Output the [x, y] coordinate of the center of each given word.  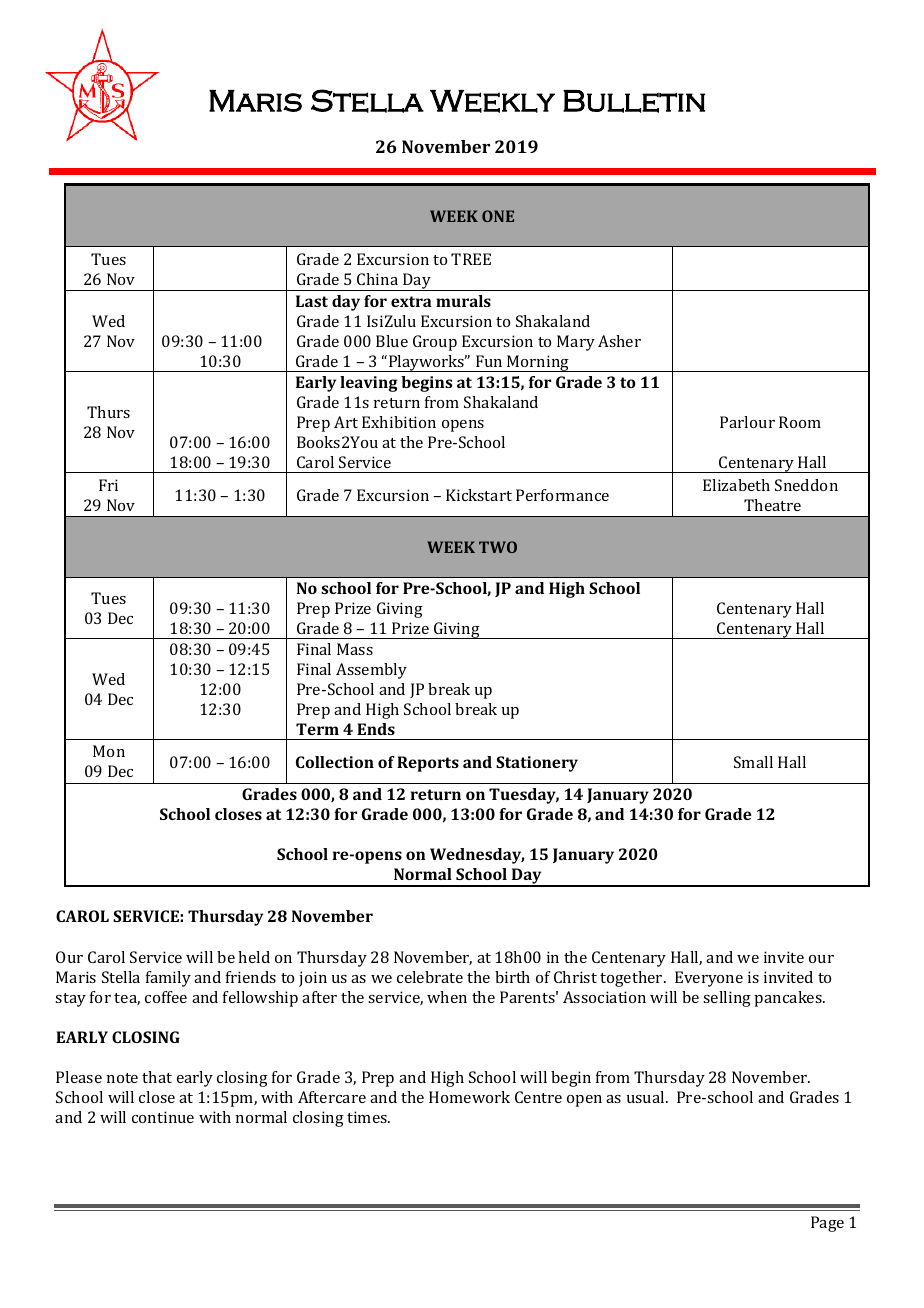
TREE [471, 259]
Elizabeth [736, 485]
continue [163, 1117]
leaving [369, 384]
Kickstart [479, 495]
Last [312, 301]
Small [753, 762]
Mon [109, 751]
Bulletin [634, 101]
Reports [428, 764]
